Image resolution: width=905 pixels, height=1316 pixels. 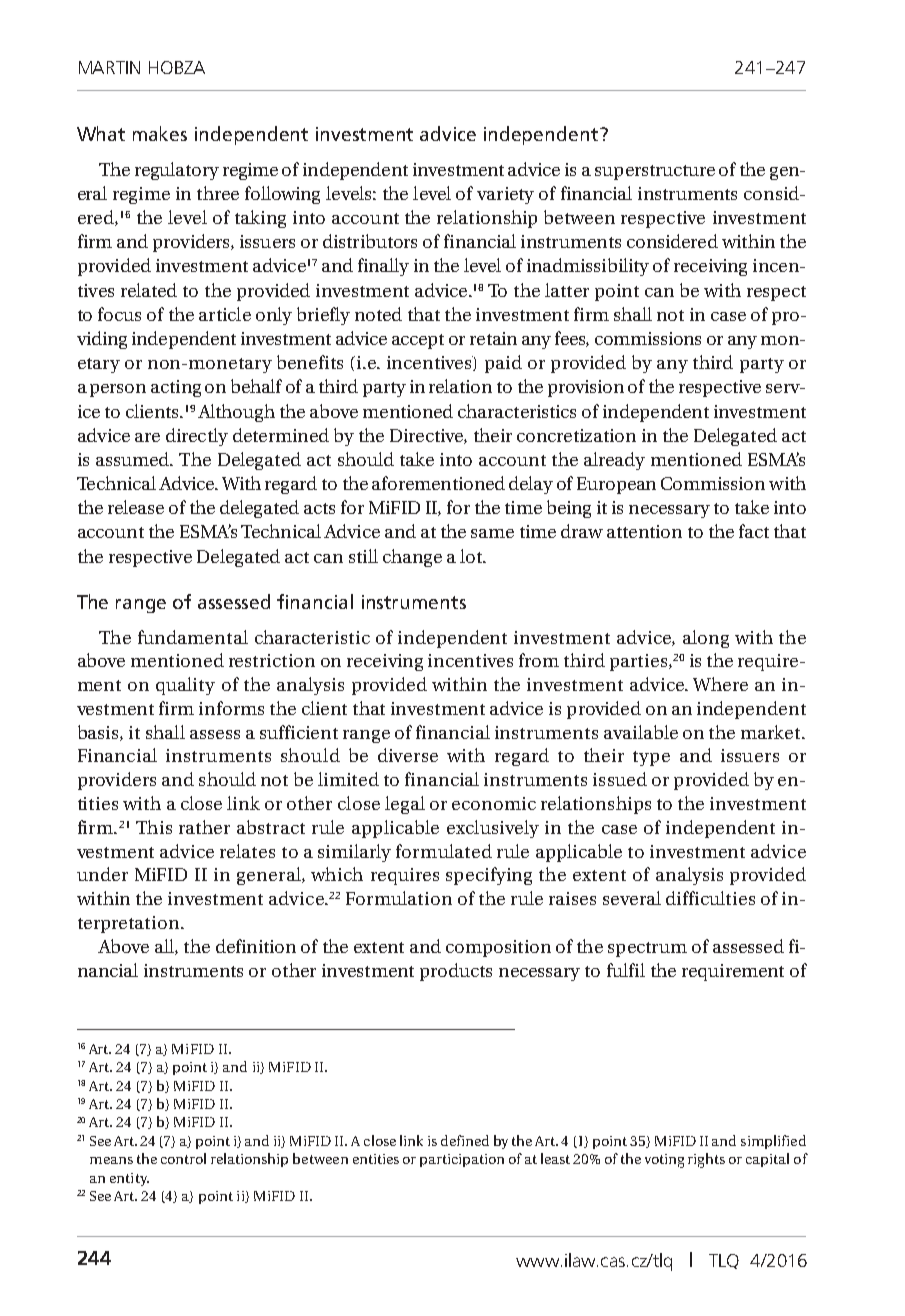 I want to click on makes, so click(x=160, y=133).
